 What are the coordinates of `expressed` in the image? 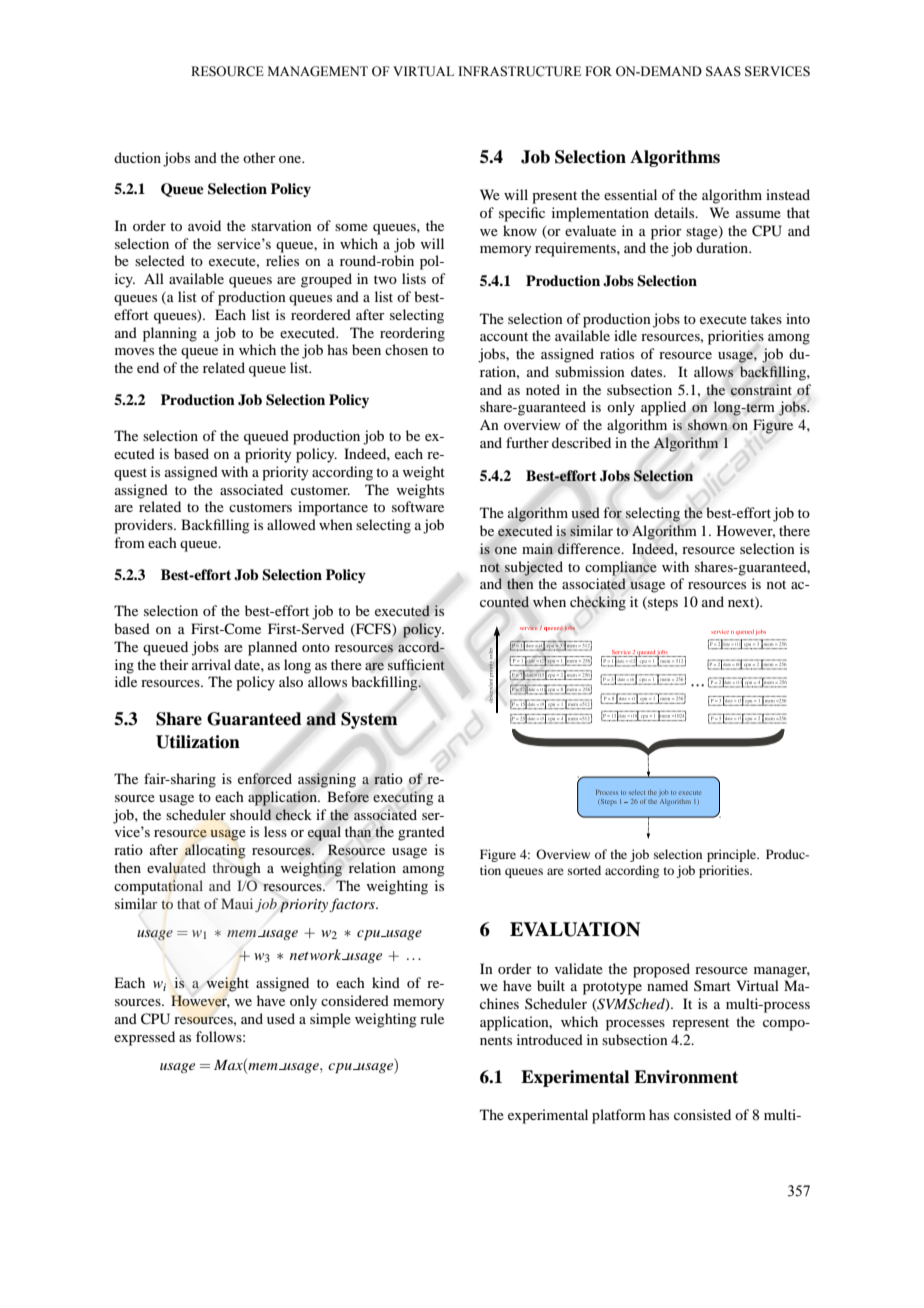 It's located at (144, 1038).
